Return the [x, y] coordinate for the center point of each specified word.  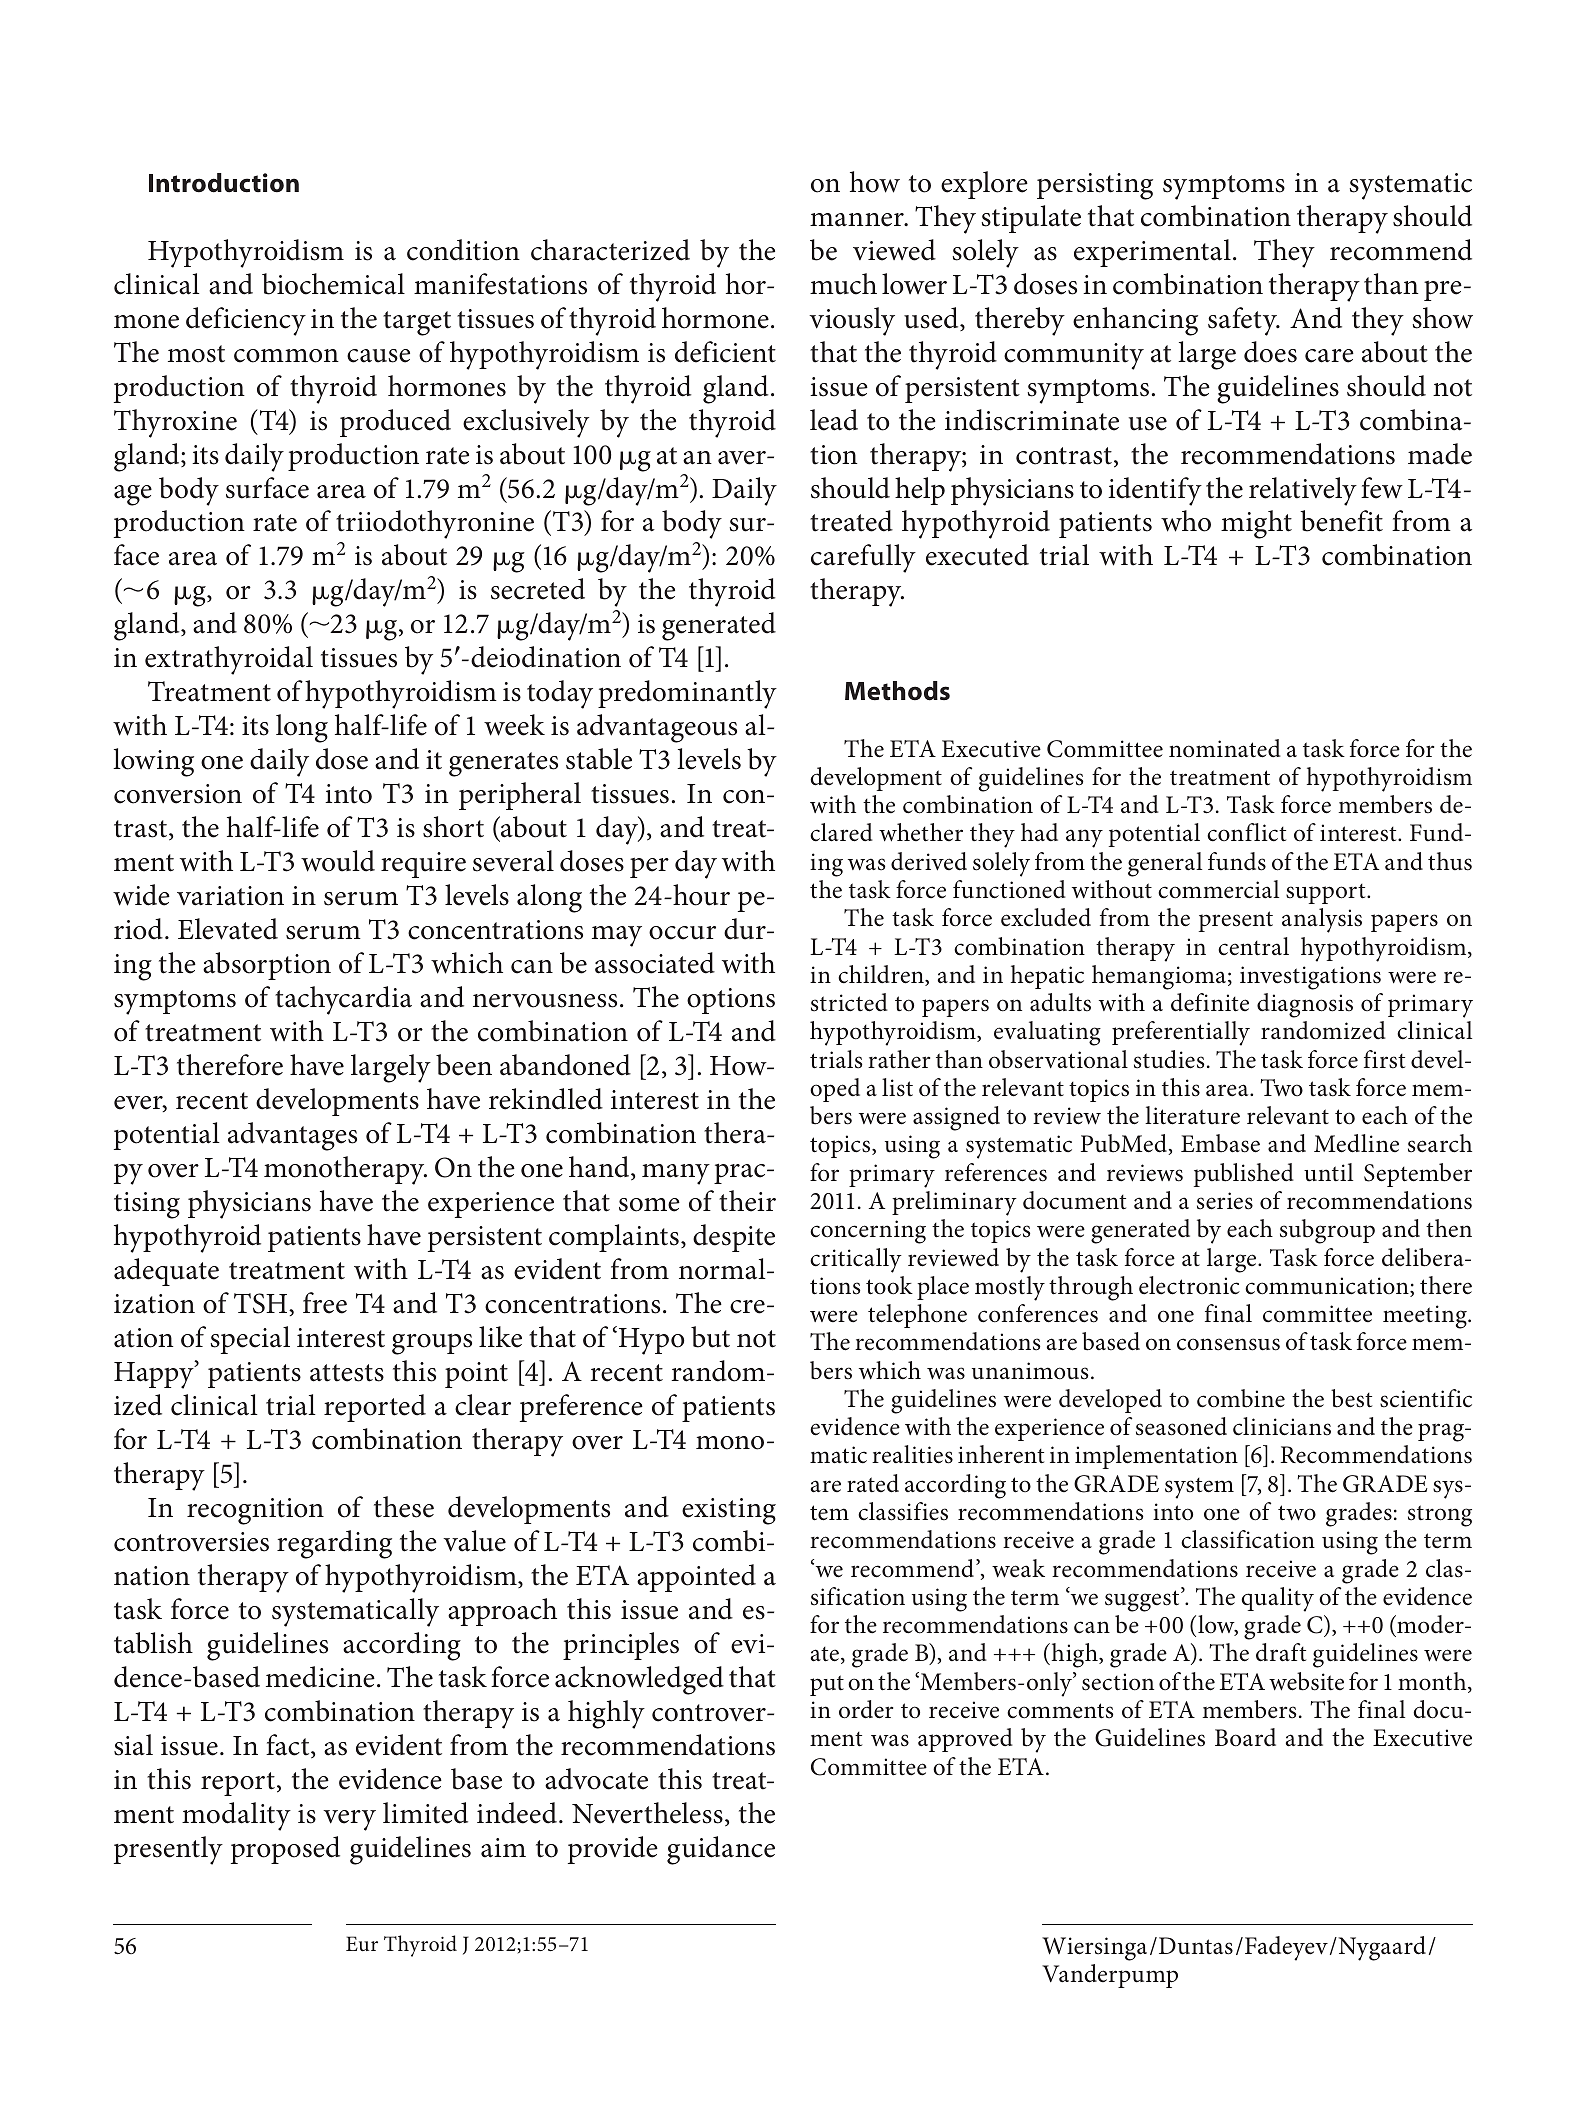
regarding [334, 1544]
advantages [292, 1136]
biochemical [333, 284]
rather [899, 1059]
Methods [897, 691]
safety [1243, 321]
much [843, 284]
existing [729, 1511]
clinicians [1282, 1426]
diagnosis [1305, 1005]
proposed [285, 1850]
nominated [1225, 748]
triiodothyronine [435, 524]
